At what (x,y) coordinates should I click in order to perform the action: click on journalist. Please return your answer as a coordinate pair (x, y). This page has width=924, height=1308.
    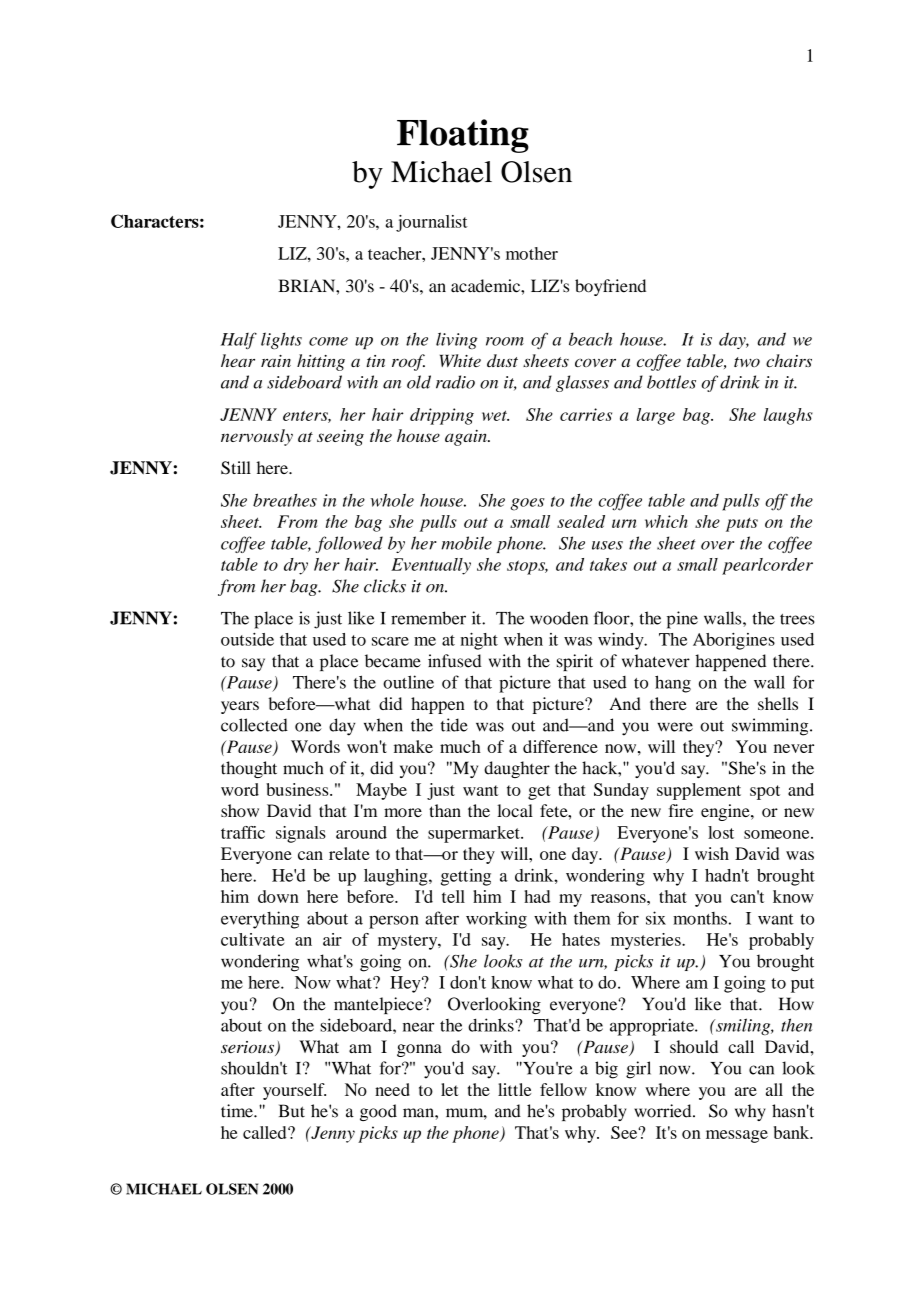
    Looking at the image, I should click on (432, 223).
